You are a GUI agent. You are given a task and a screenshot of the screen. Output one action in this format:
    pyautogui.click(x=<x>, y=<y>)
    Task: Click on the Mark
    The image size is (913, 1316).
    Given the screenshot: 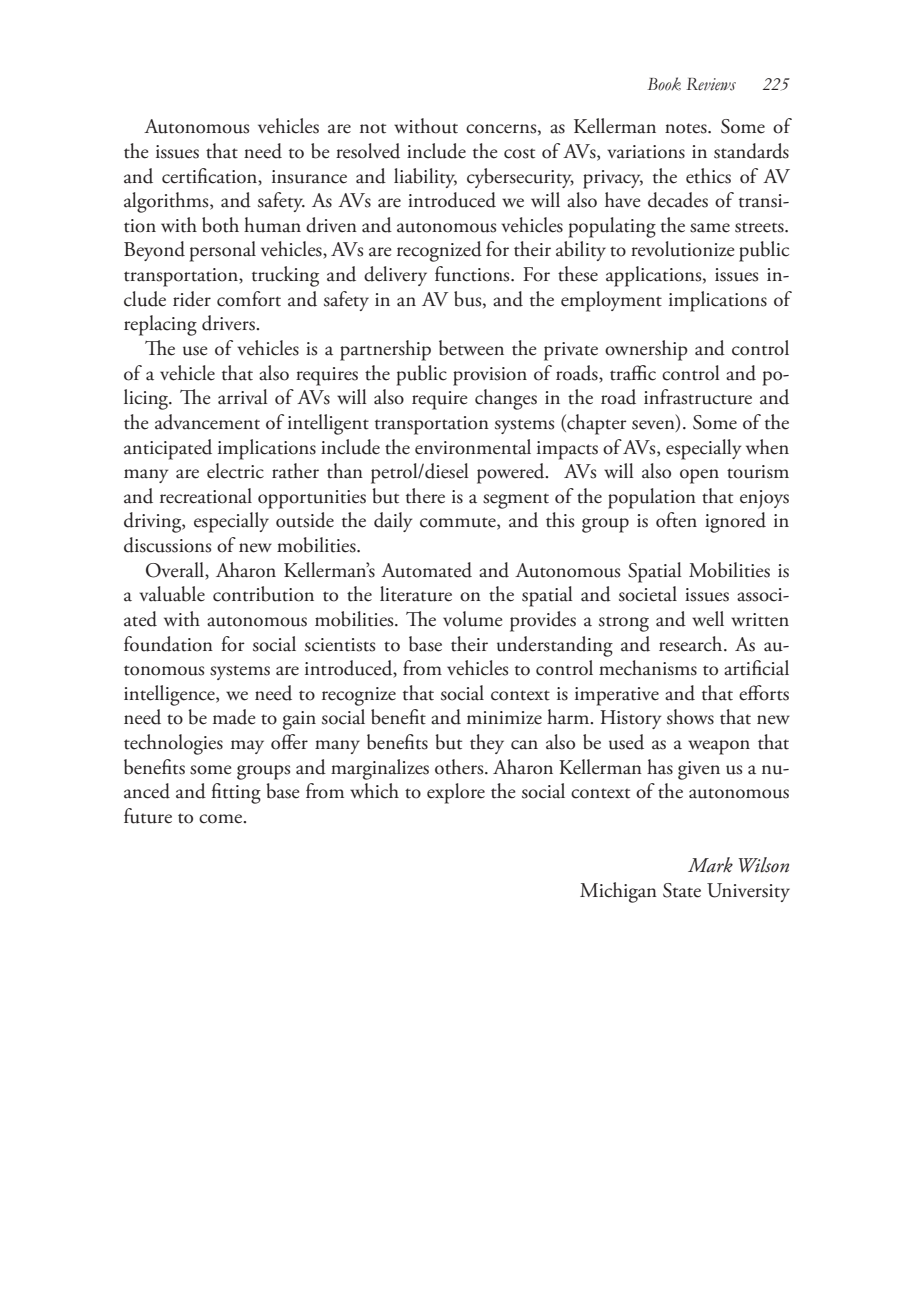 What is the action you would take?
    pyautogui.click(x=710, y=864)
